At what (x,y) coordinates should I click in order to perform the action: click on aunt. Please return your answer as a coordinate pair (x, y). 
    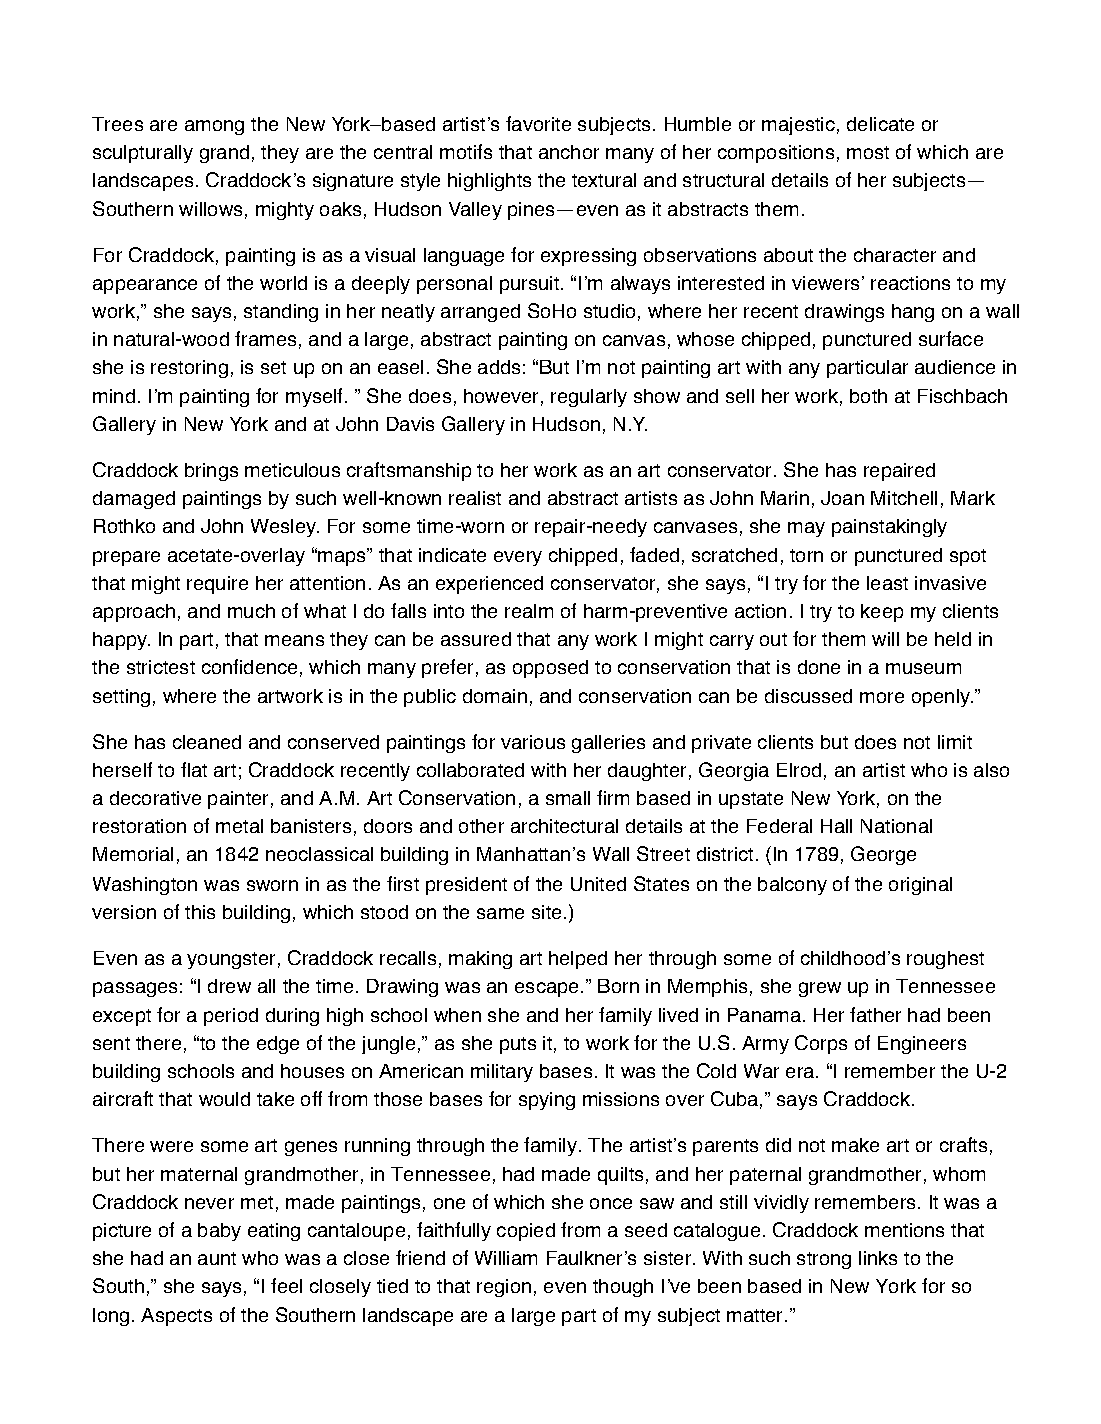
    Looking at the image, I should click on (217, 1258).
